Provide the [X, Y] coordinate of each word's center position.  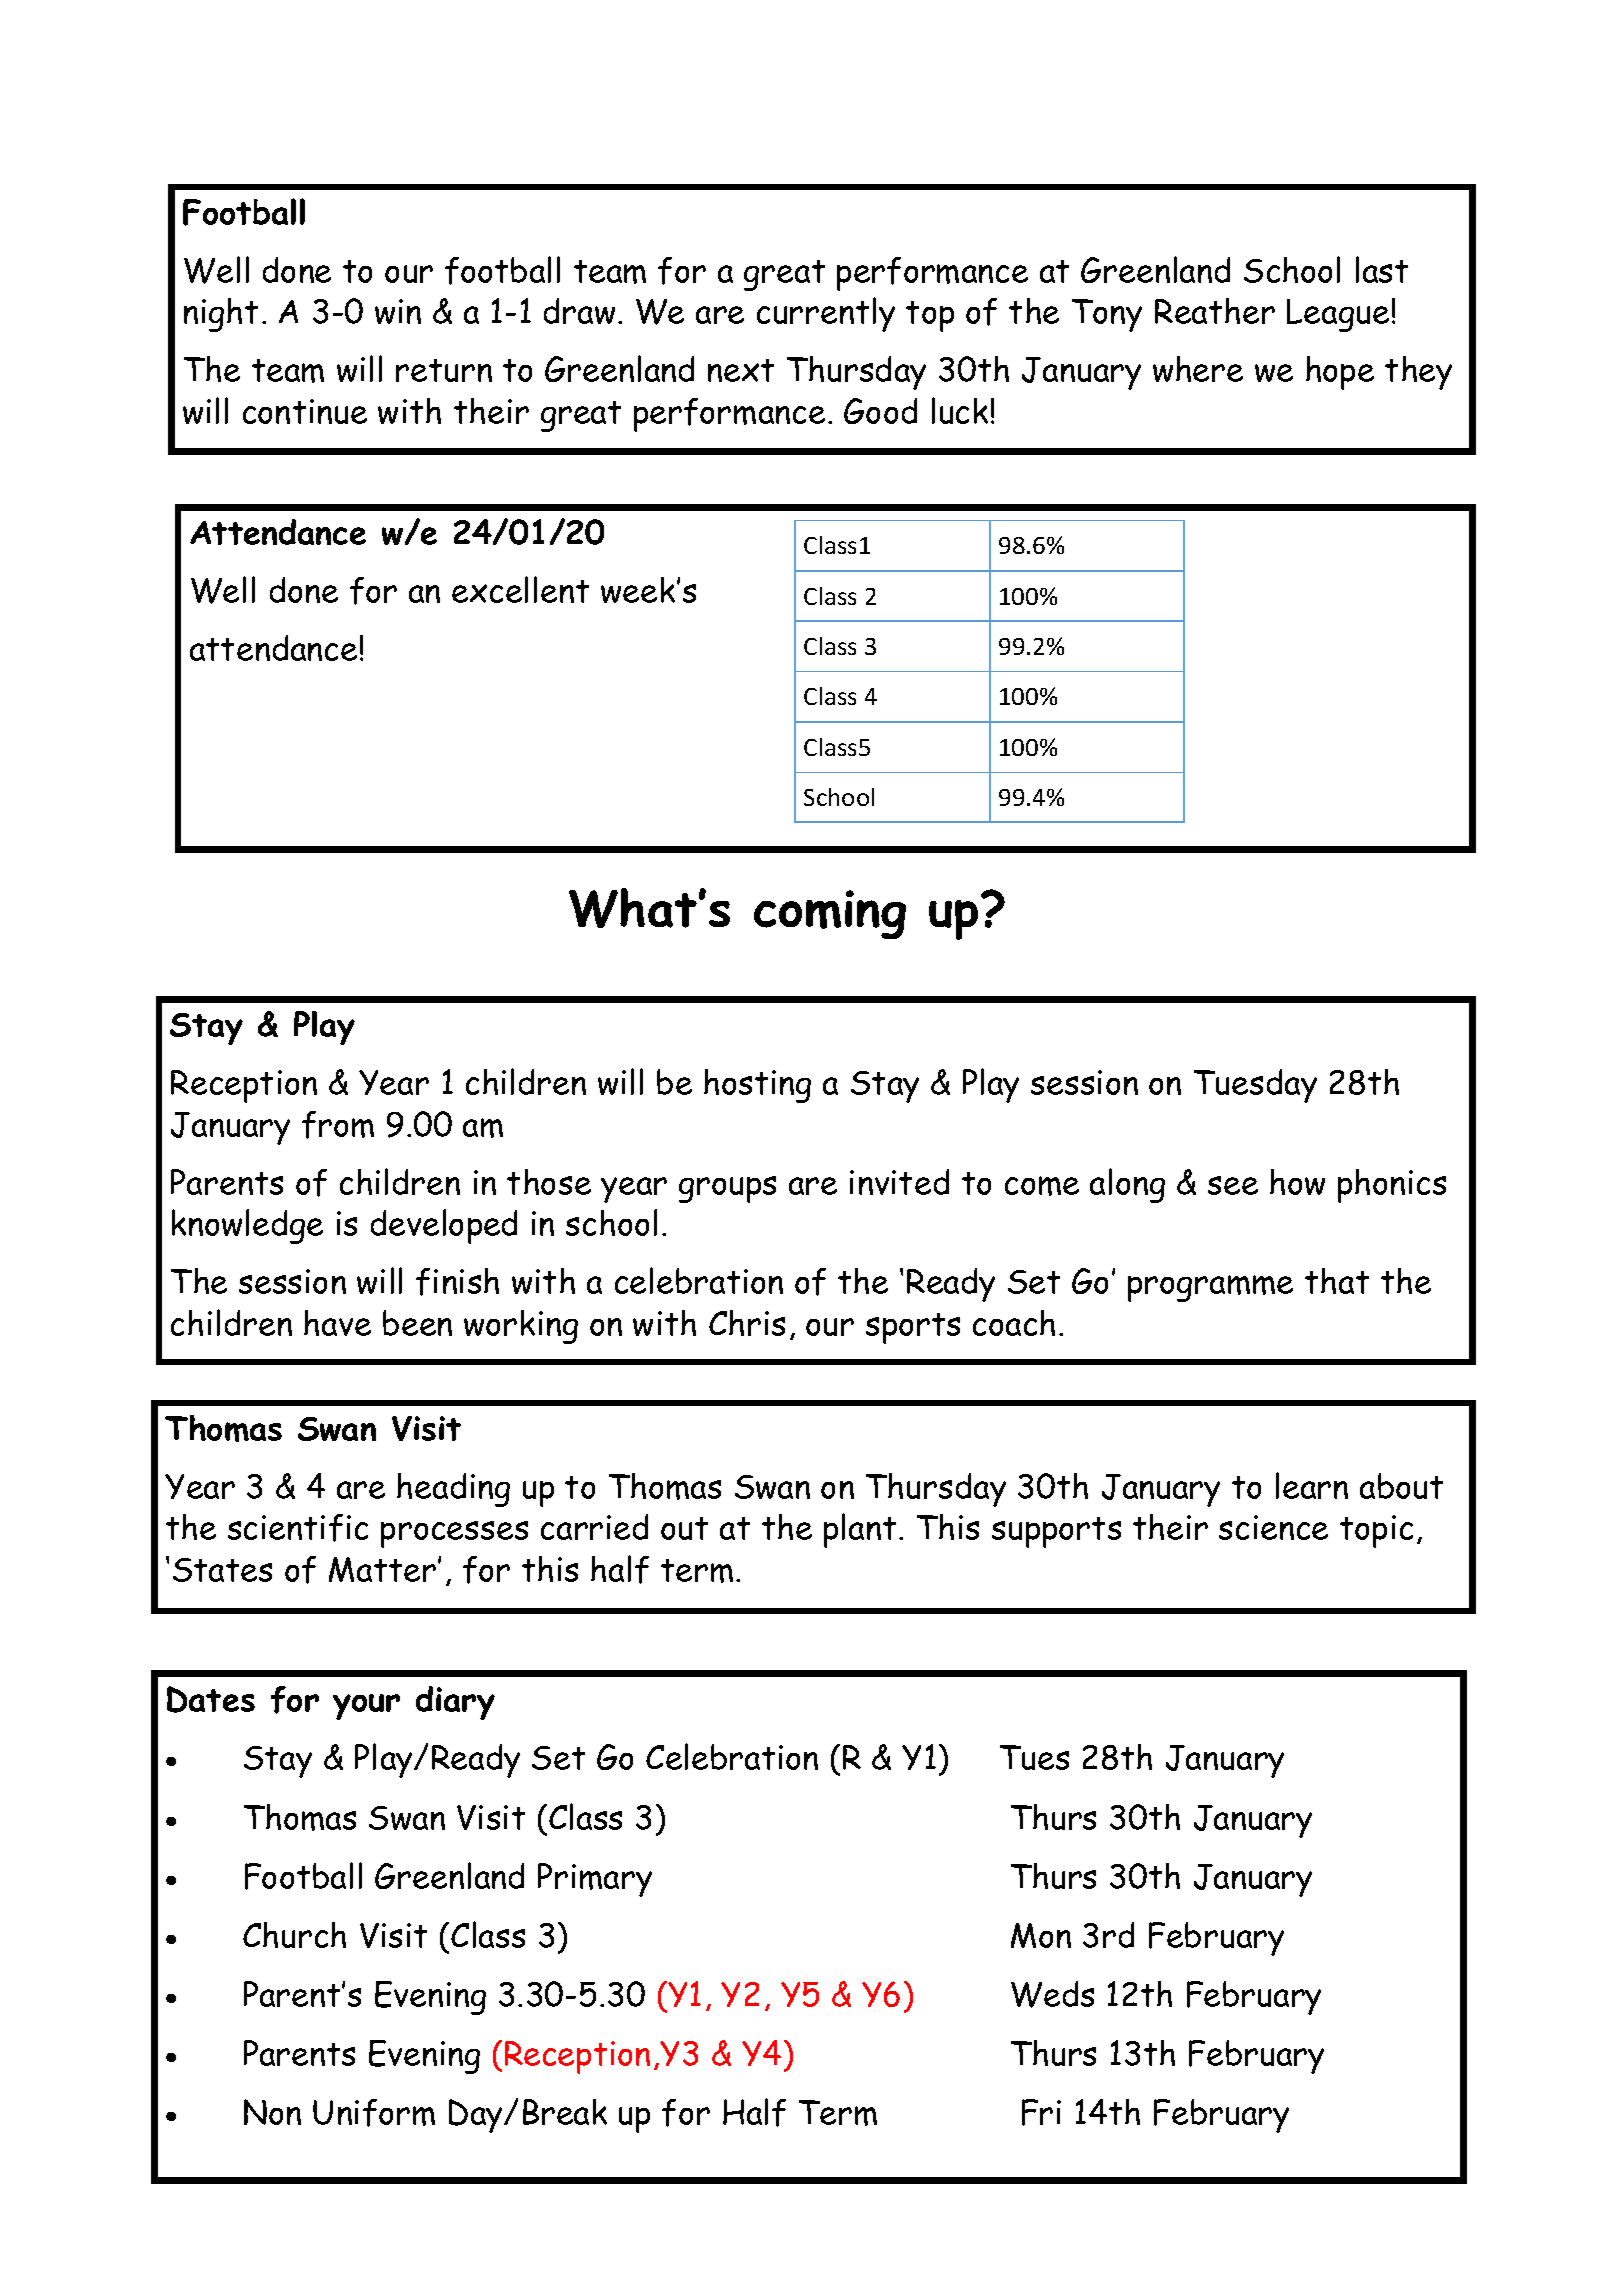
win [398, 311]
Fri [1041, 2112]
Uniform [374, 2113]
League [1338, 315]
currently [826, 314]
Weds [1052, 1994]
